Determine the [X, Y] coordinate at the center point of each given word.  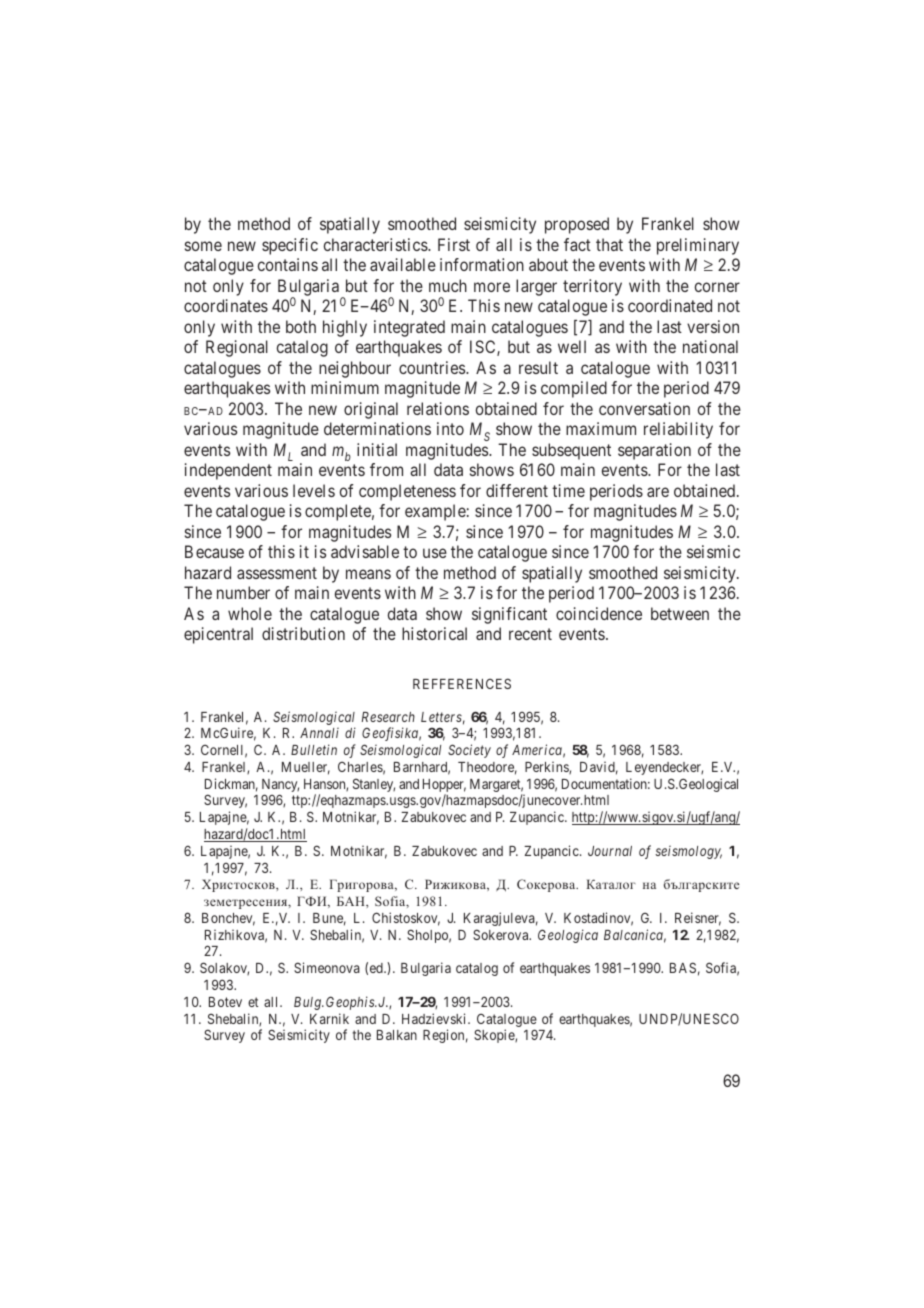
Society [469, 751]
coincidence [599, 613]
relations [438, 408]
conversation [644, 408]
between [680, 613]
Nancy [280, 787]
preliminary [698, 246]
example [435, 512]
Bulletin [314, 749]
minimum [345, 387]
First [454, 244]
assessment [277, 573]
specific [290, 246]
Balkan [397, 1035]
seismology [688, 852]
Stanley [374, 785]
